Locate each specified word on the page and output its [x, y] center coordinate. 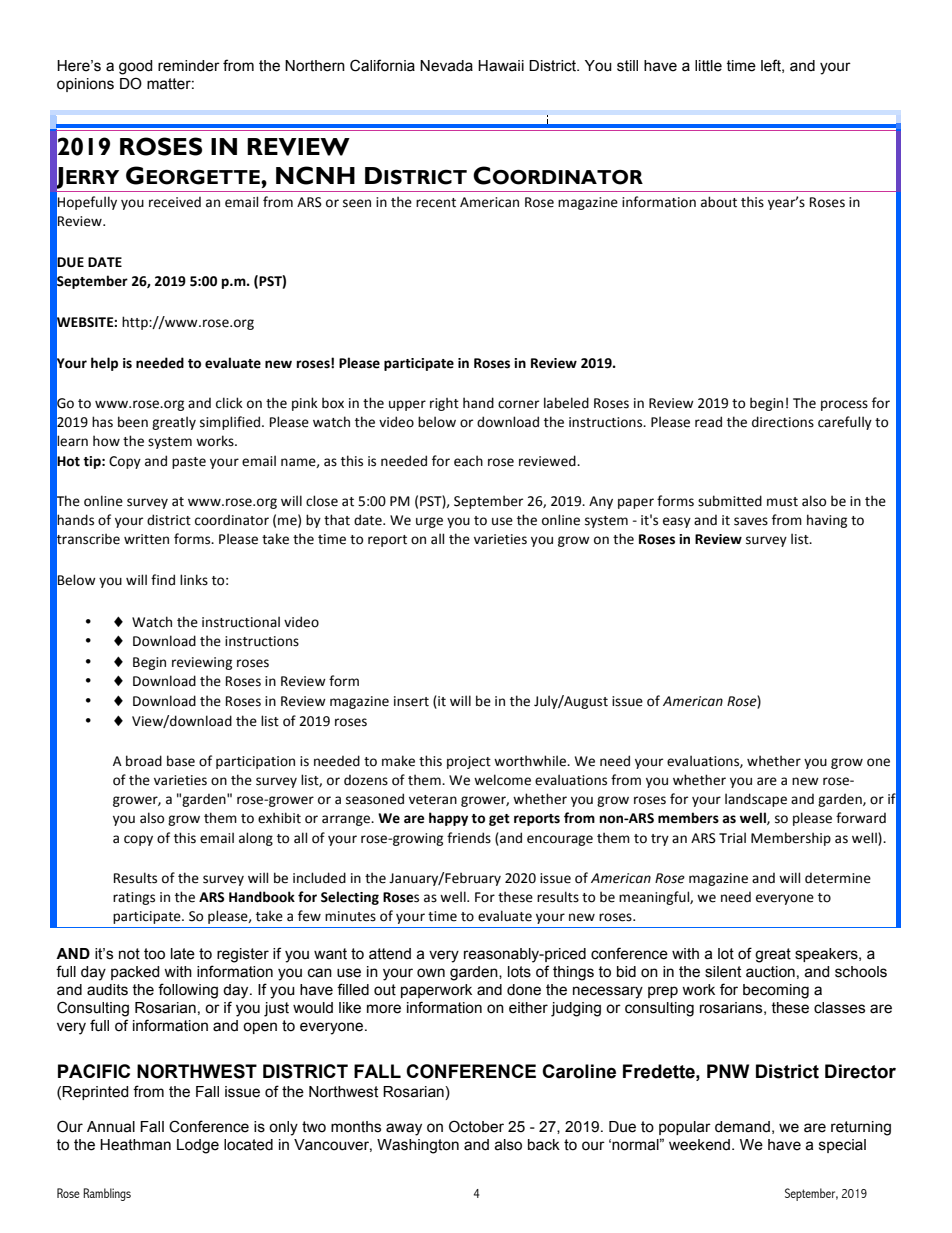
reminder [189, 66]
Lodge [198, 1146]
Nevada [446, 66]
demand [742, 1127]
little [708, 66]
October [476, 1126]
